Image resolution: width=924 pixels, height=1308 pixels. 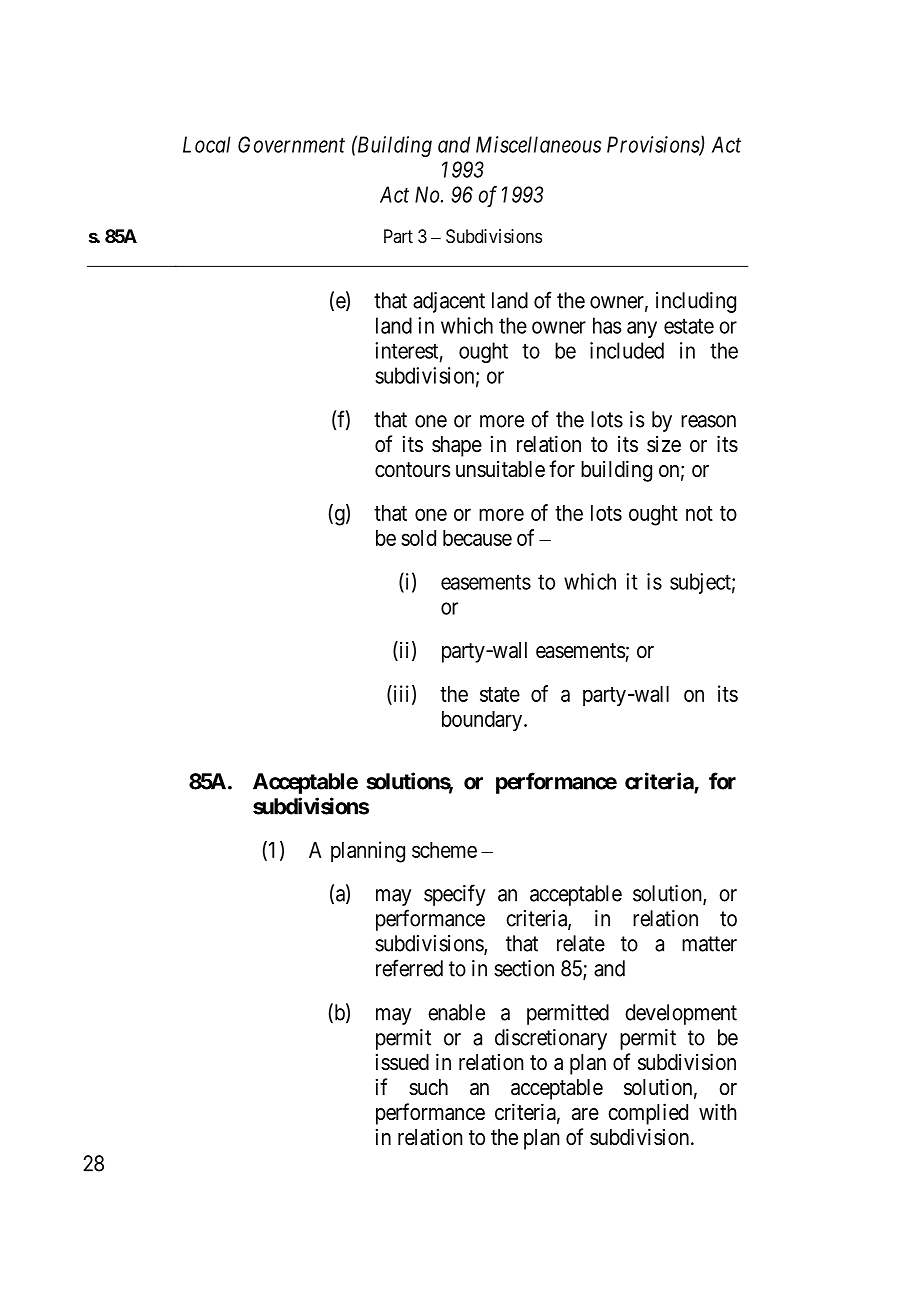 I want to click on contours, so click(x=413, y=470).
